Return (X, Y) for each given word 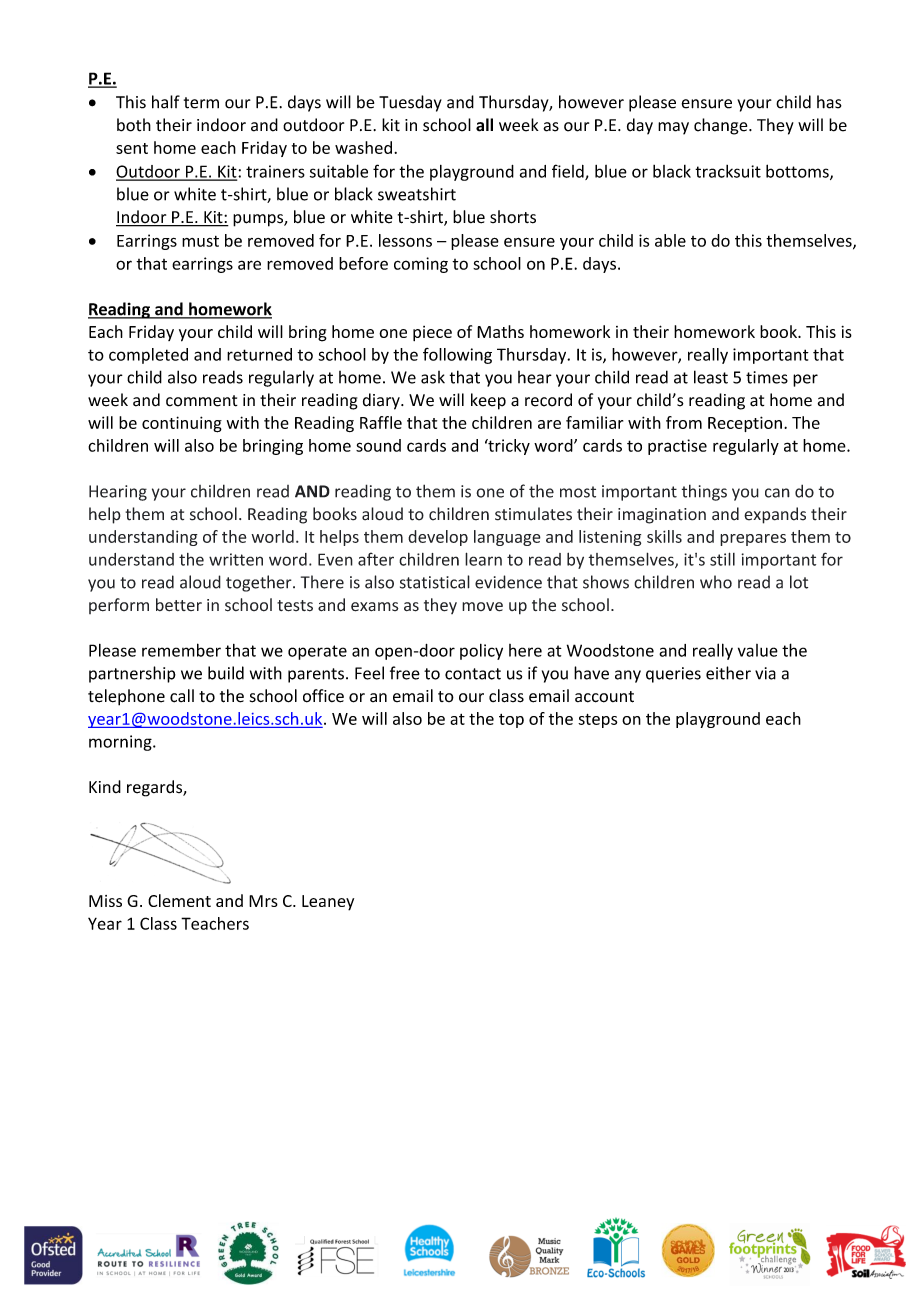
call (182, 696)
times (767, 377)
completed (148, 356)
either (728, 673)
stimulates (533, 514)
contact (473, 674)
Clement (179, 900)
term (201, 103)
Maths (500, 331)
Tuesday (410, 103)
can (777, 493)
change (722, 126)
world (272, 536)
